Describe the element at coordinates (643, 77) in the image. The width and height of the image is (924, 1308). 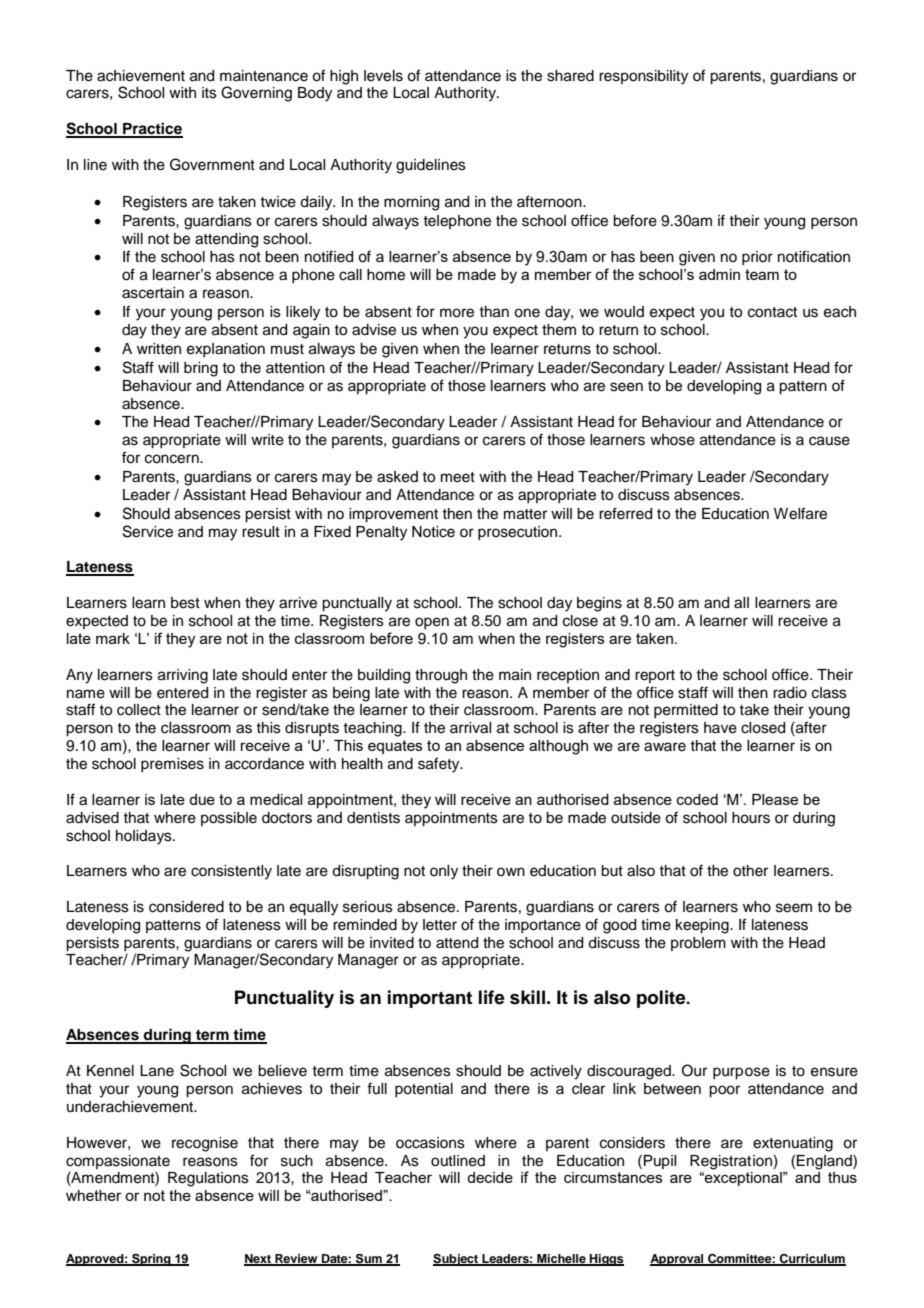
I see `responsibility` at that location.
